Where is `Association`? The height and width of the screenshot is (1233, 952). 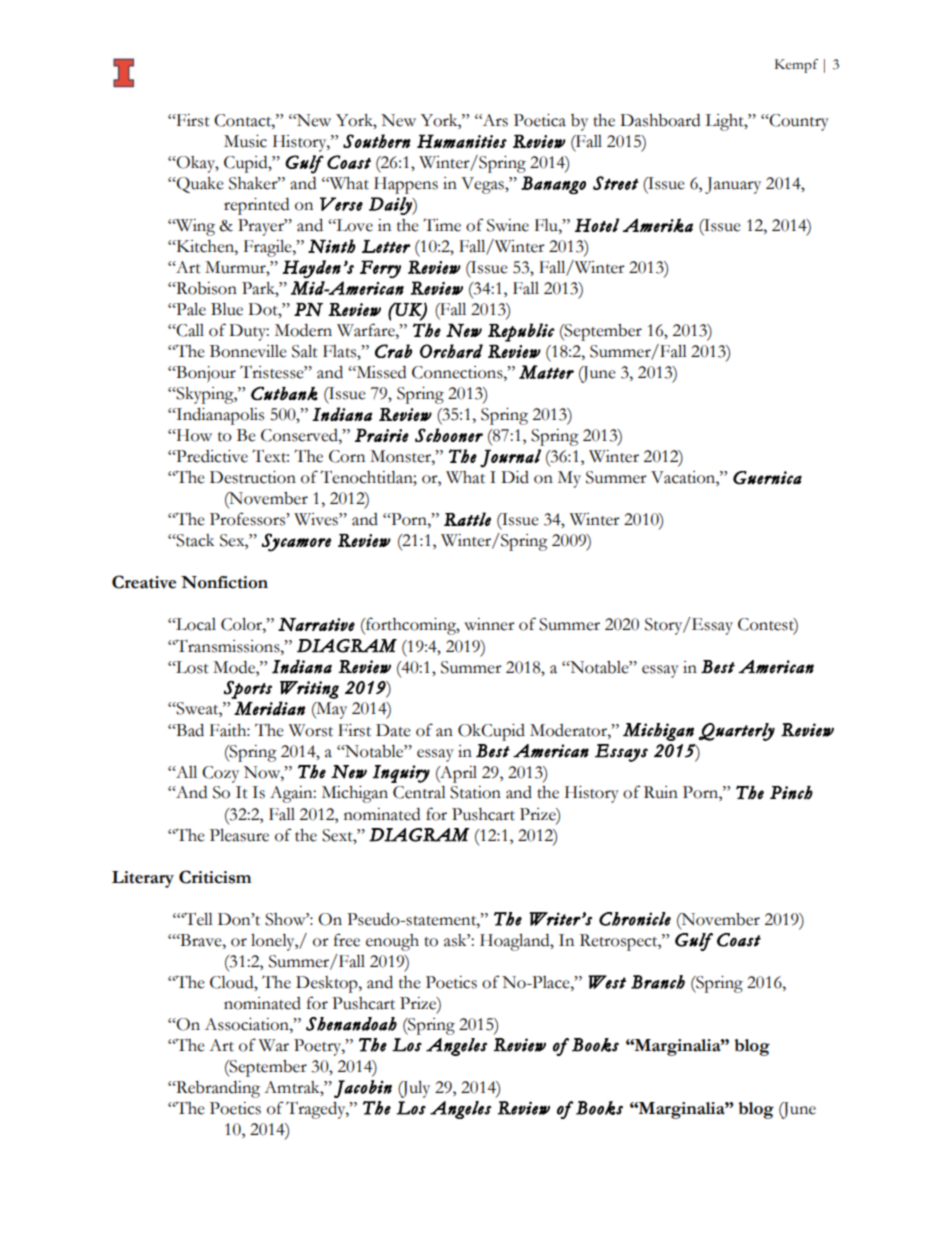
Association is located at coordinates (248, 1024).
